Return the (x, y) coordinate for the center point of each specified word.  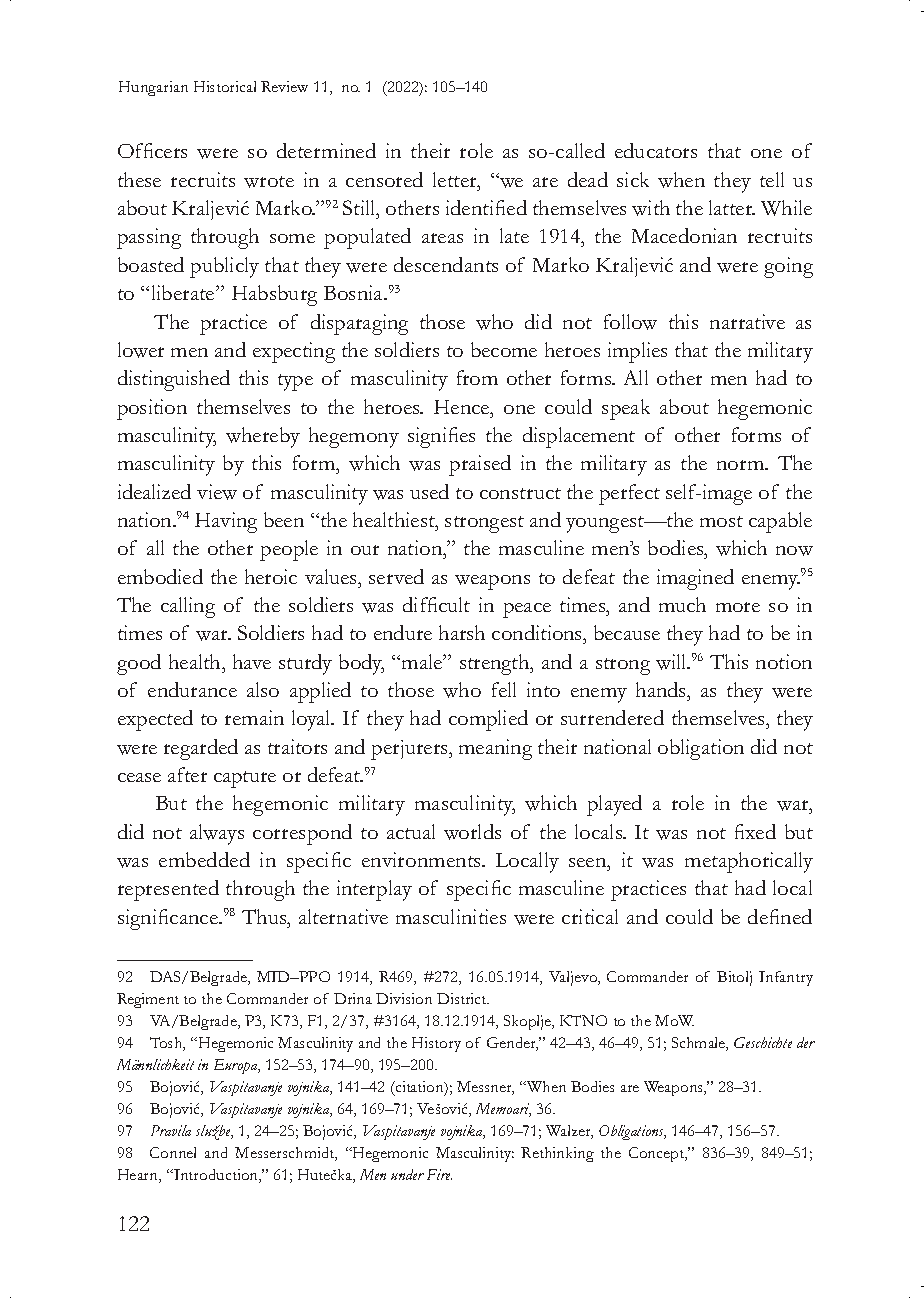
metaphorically (749, 862)
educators (656, 150)
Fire (439, 1174)
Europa (237, 1066)
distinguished (174, 380)
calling (188, 607)
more (738, 607)
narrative (747, 321)
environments (422, 859)
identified (486, 207)
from (477, 377)
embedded (204, 859)
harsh (462, 632)
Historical (225, 86)
